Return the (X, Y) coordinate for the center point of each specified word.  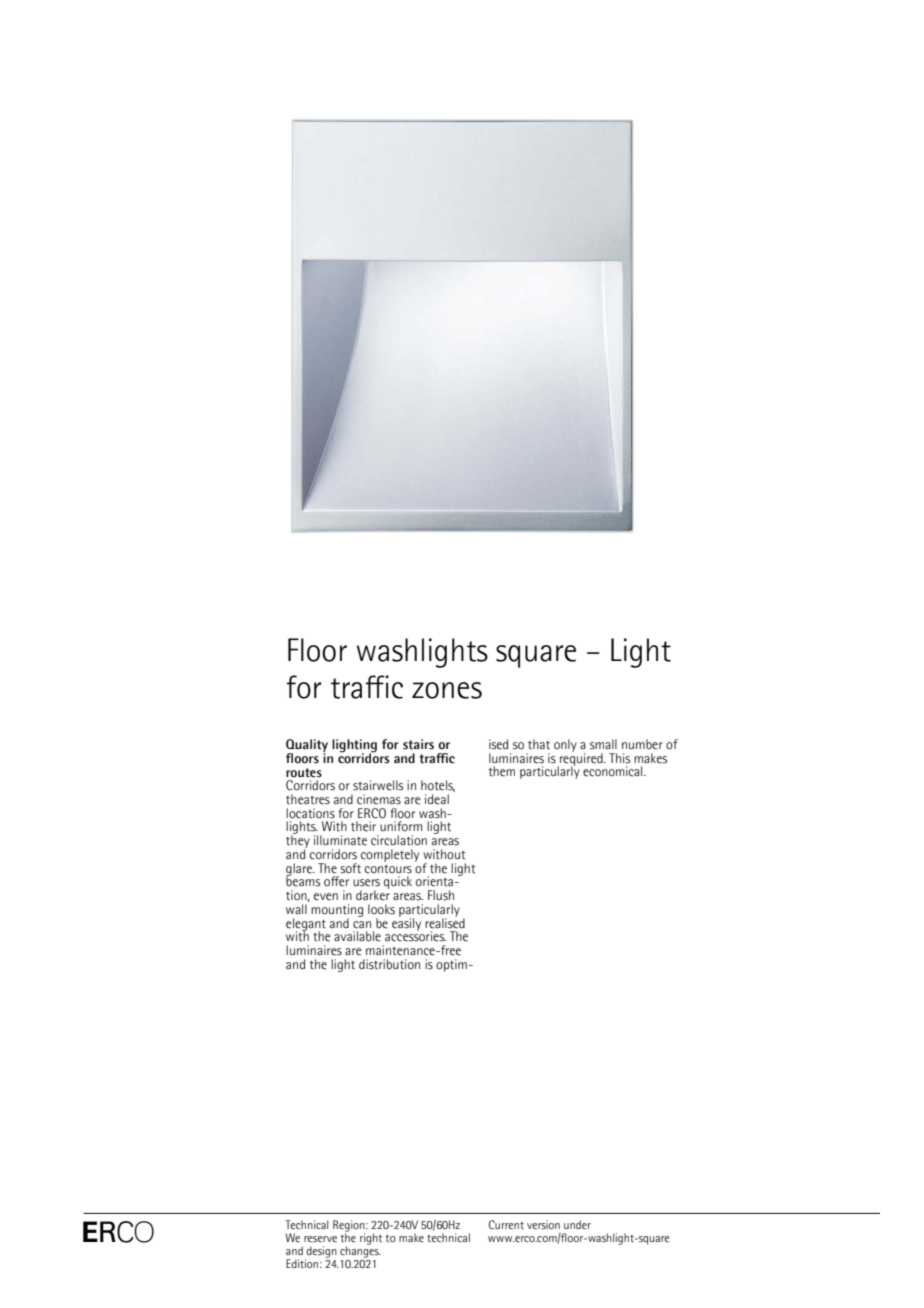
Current (506, 1224)
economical (614, 771)
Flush (441, 895)
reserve (320, 1239)
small (603, 744)
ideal (437, 799)
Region (350, 1227)
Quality (307, 747)
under (577, 1224)
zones (447, 690)
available (357, 936)
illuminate (340, 840)
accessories (415, 935)
